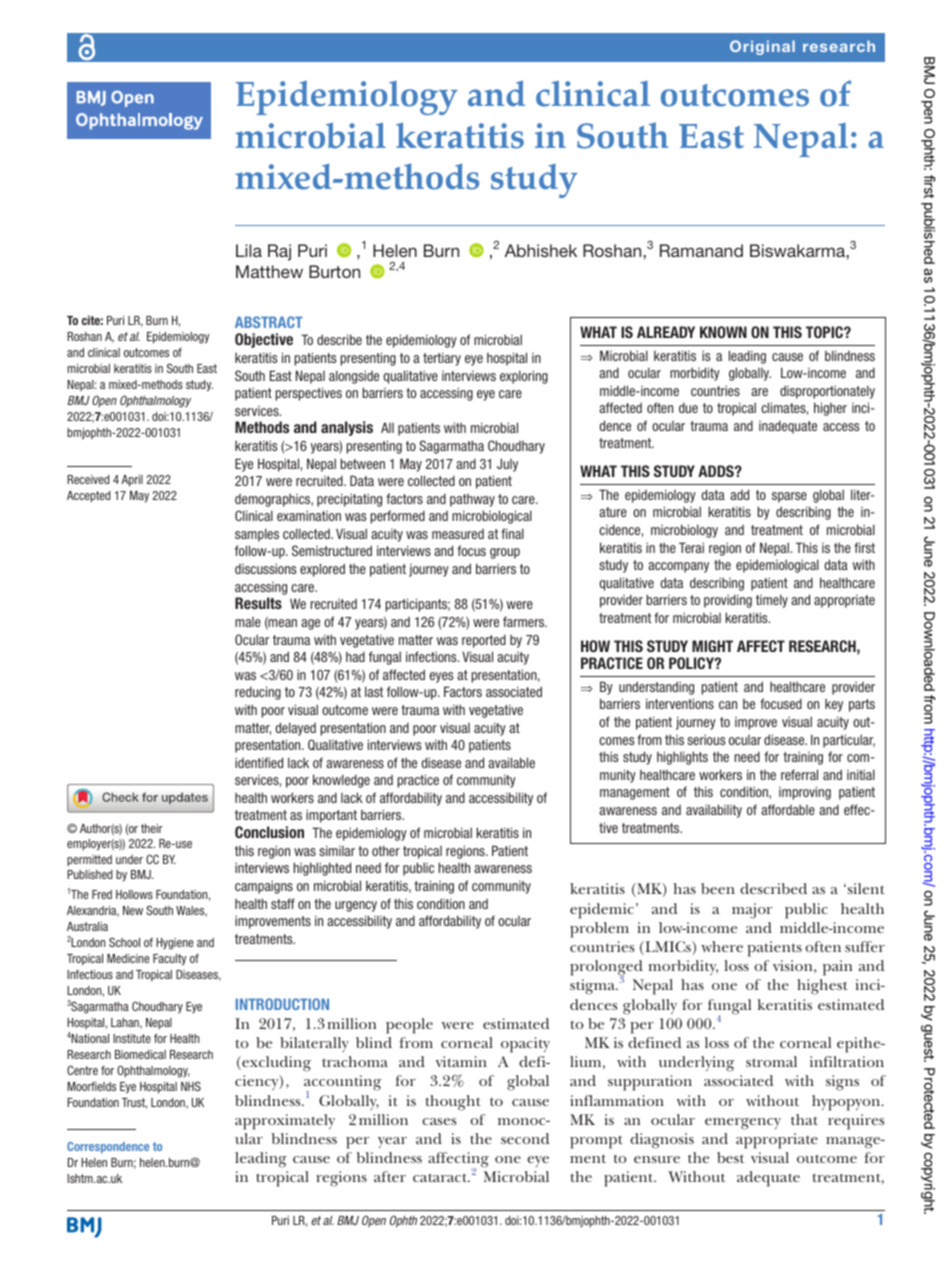  What do you see at coordinates (772, 601) in the page?
I see `timely` at bounding box center [772, 601].
